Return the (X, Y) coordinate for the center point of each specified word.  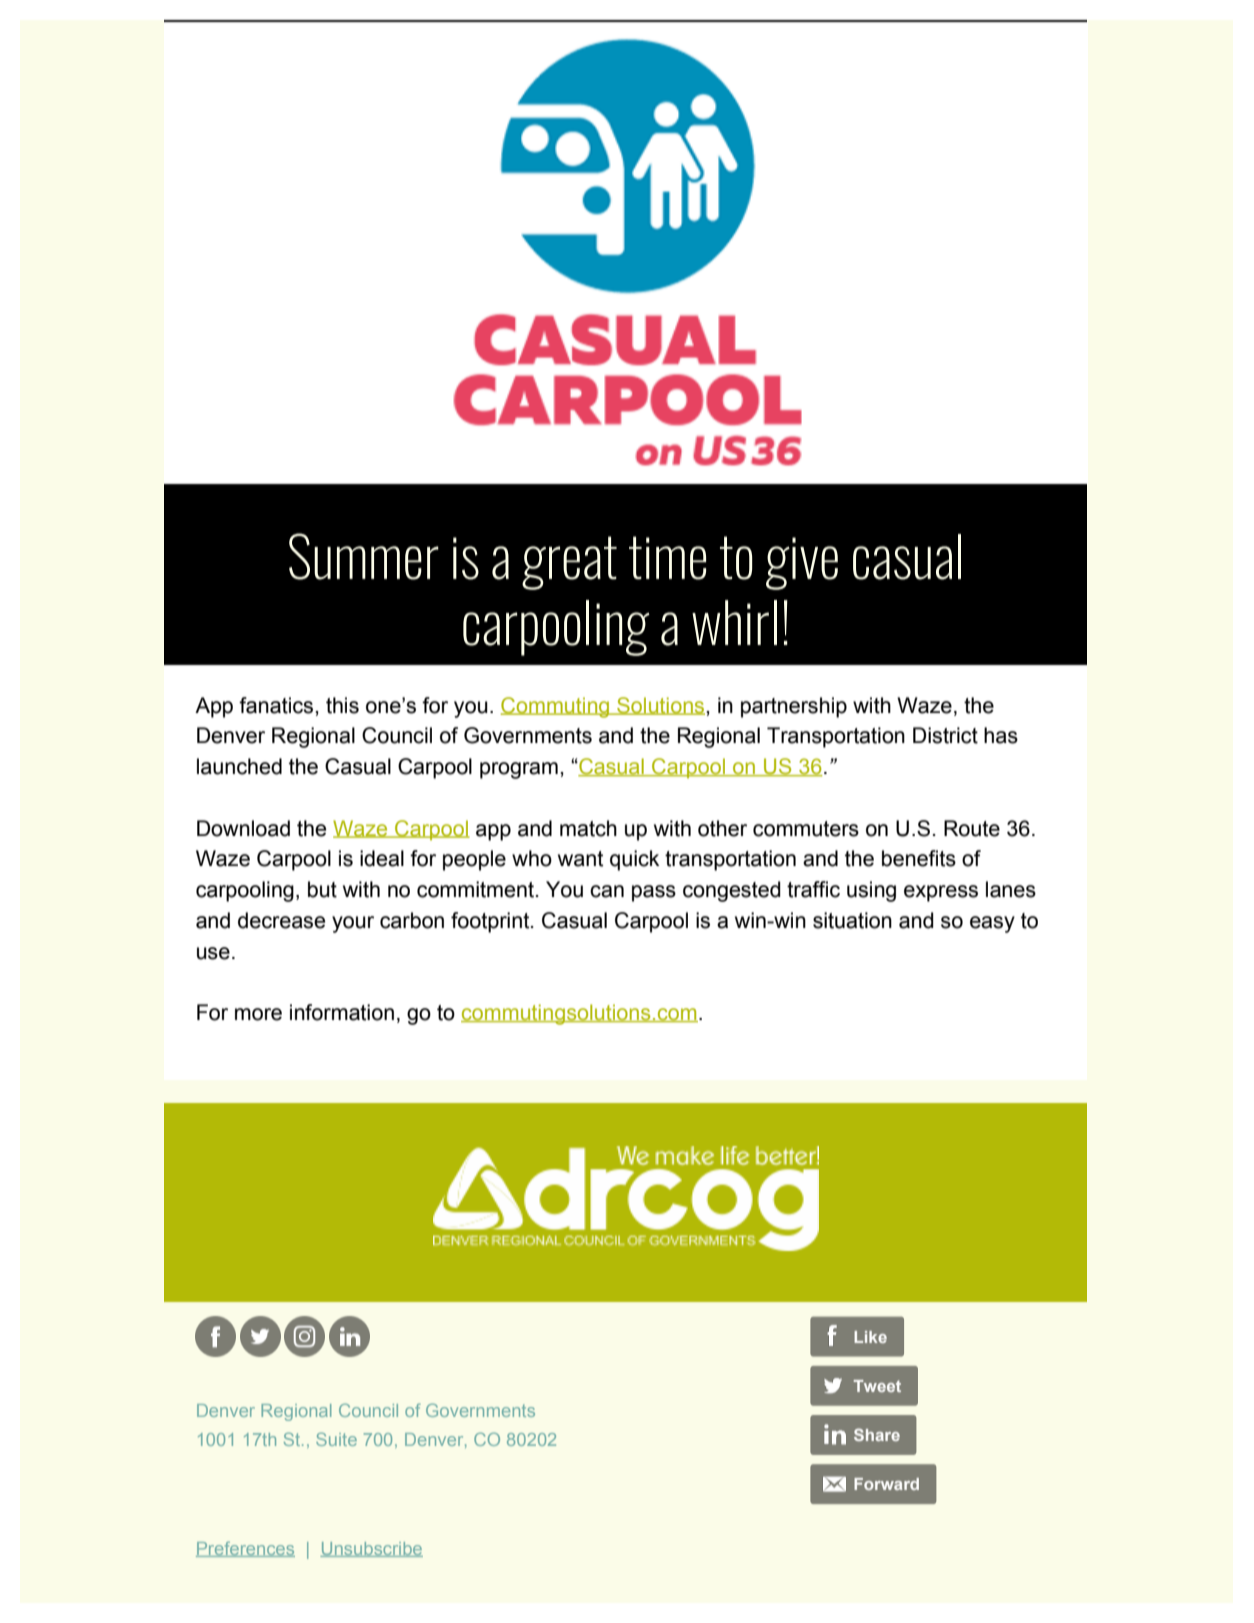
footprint (491, 922)
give (802, 563)
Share (877, 1434)
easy (992, 924)
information (342, 1012)
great (569, 563)
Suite (336, 1439)
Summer (364, 556)
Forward (886, 1484)
